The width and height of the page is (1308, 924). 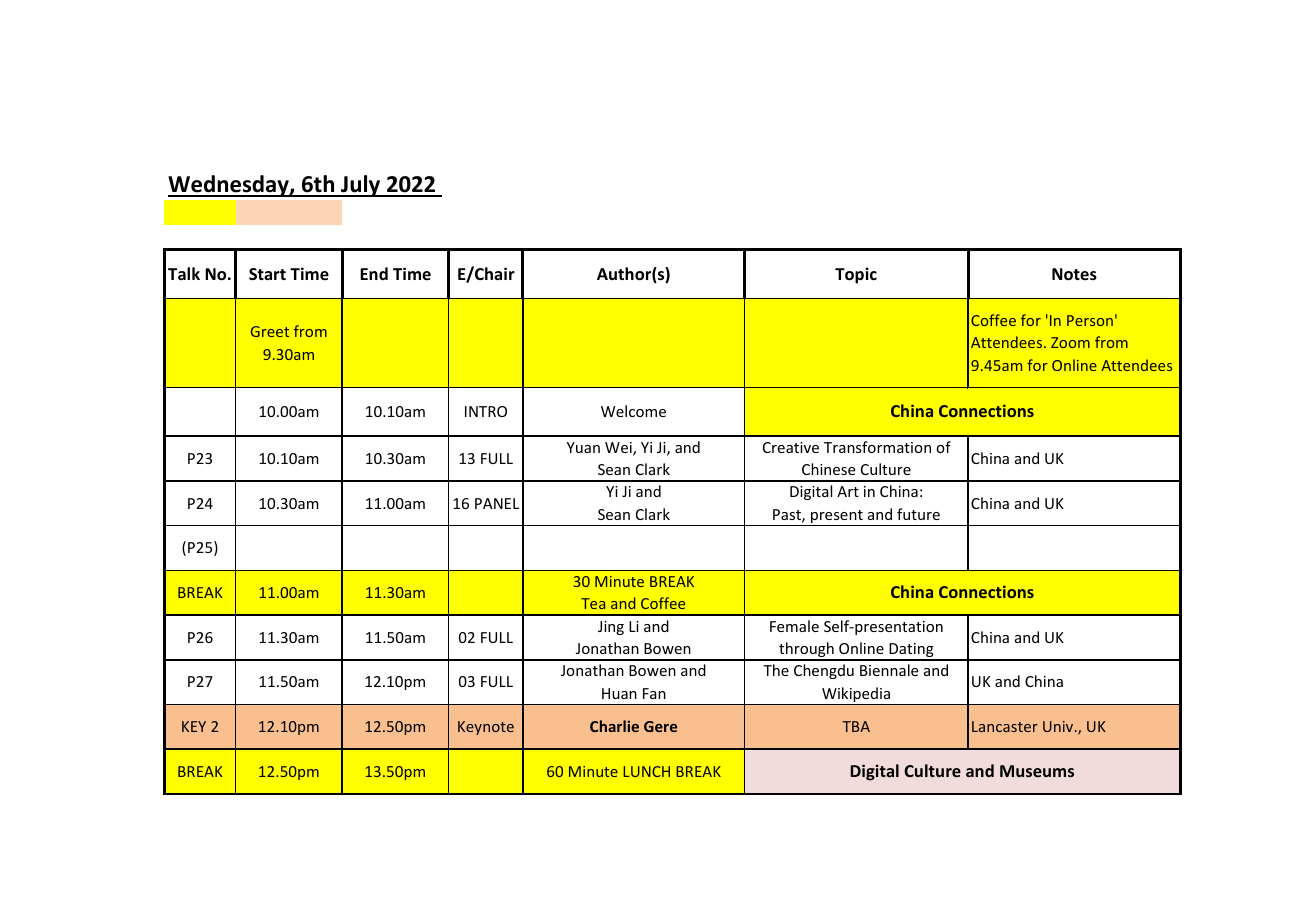 I want to click on Welcome, so click(x=633, y=411).
